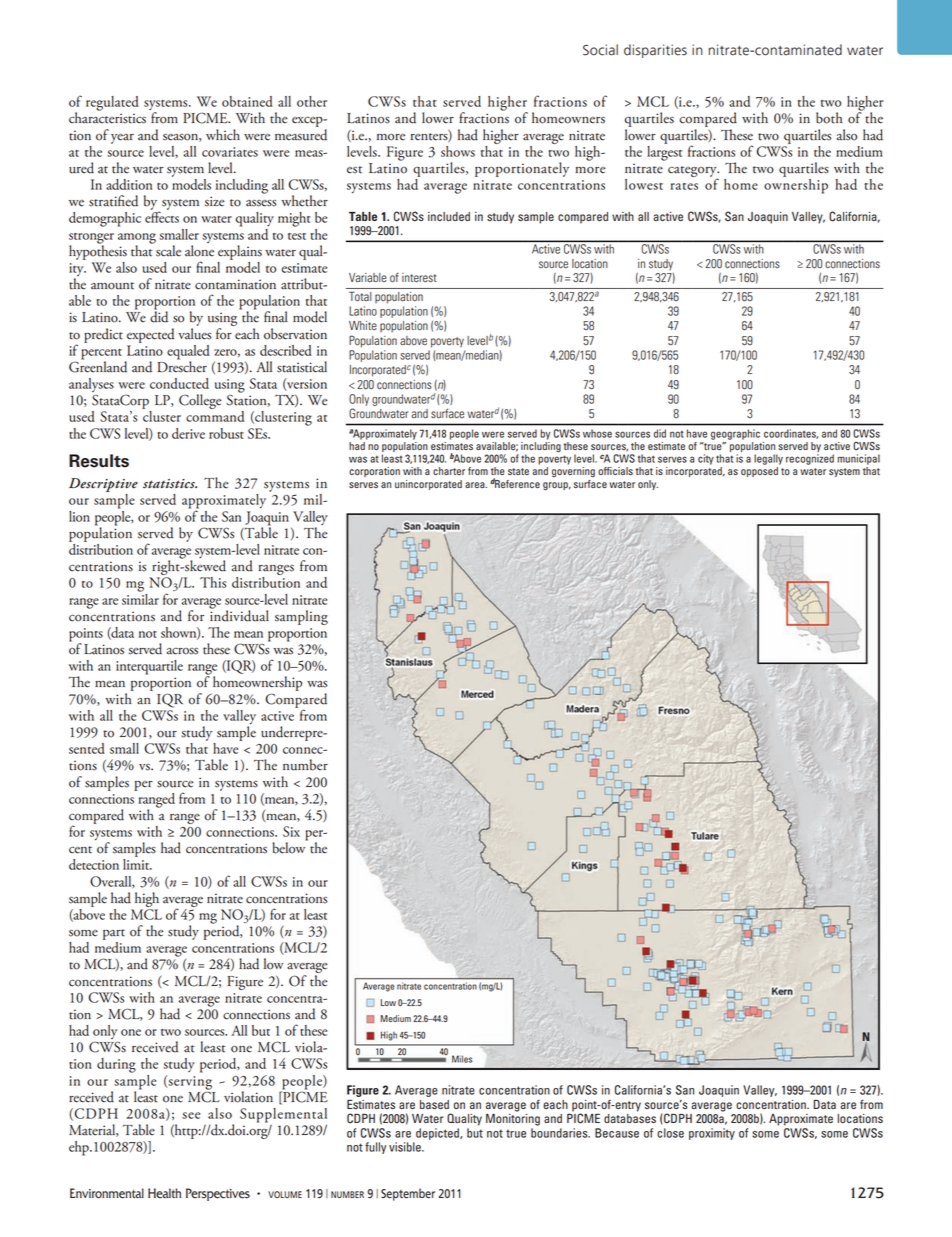 This image has height=1237, width=952. Describe the element at coordinates (301, 617) in the image. I see `sampling` at that location.
